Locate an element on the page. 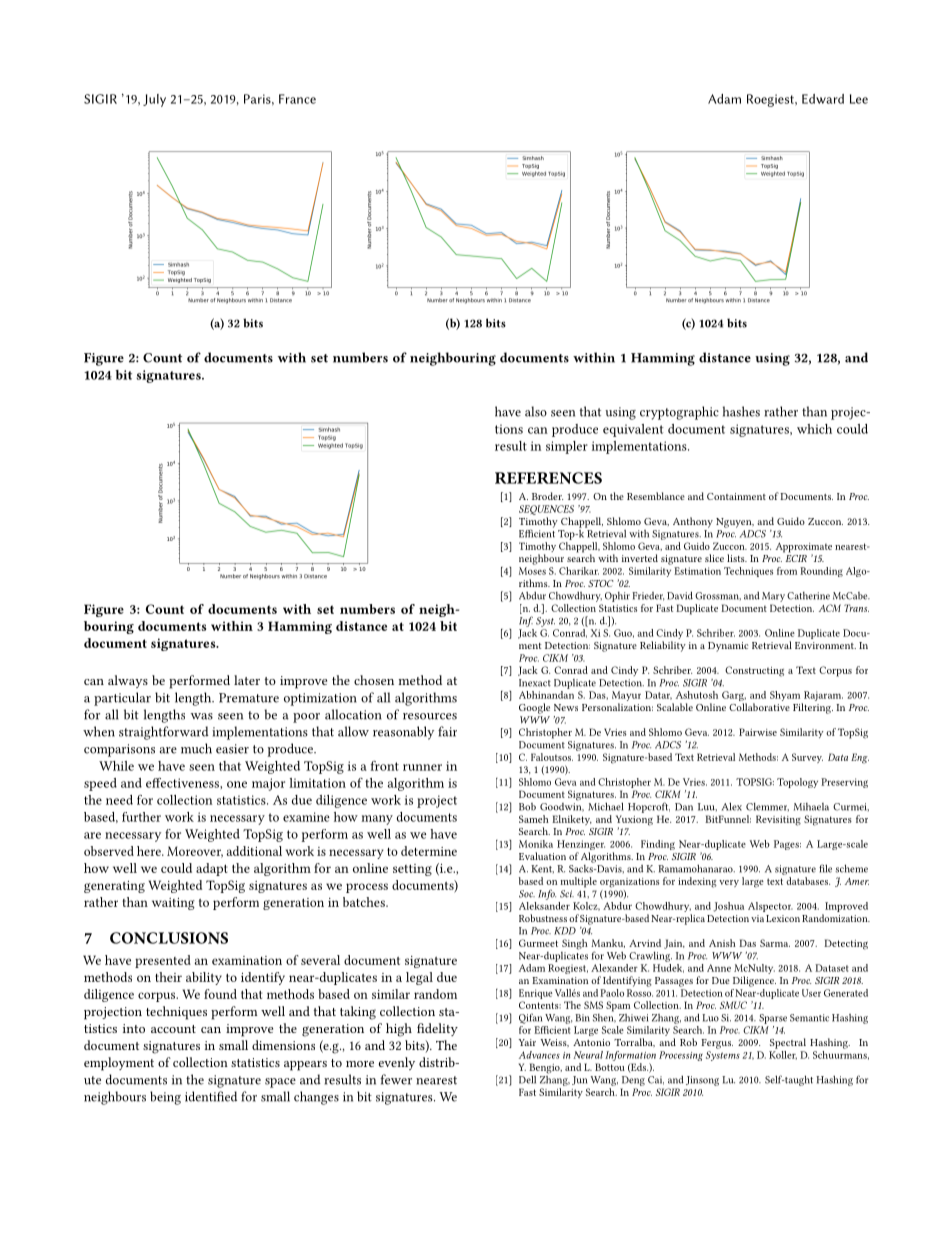 The image size is (952, 1233). Edward is located at coordinates (823, 99).
